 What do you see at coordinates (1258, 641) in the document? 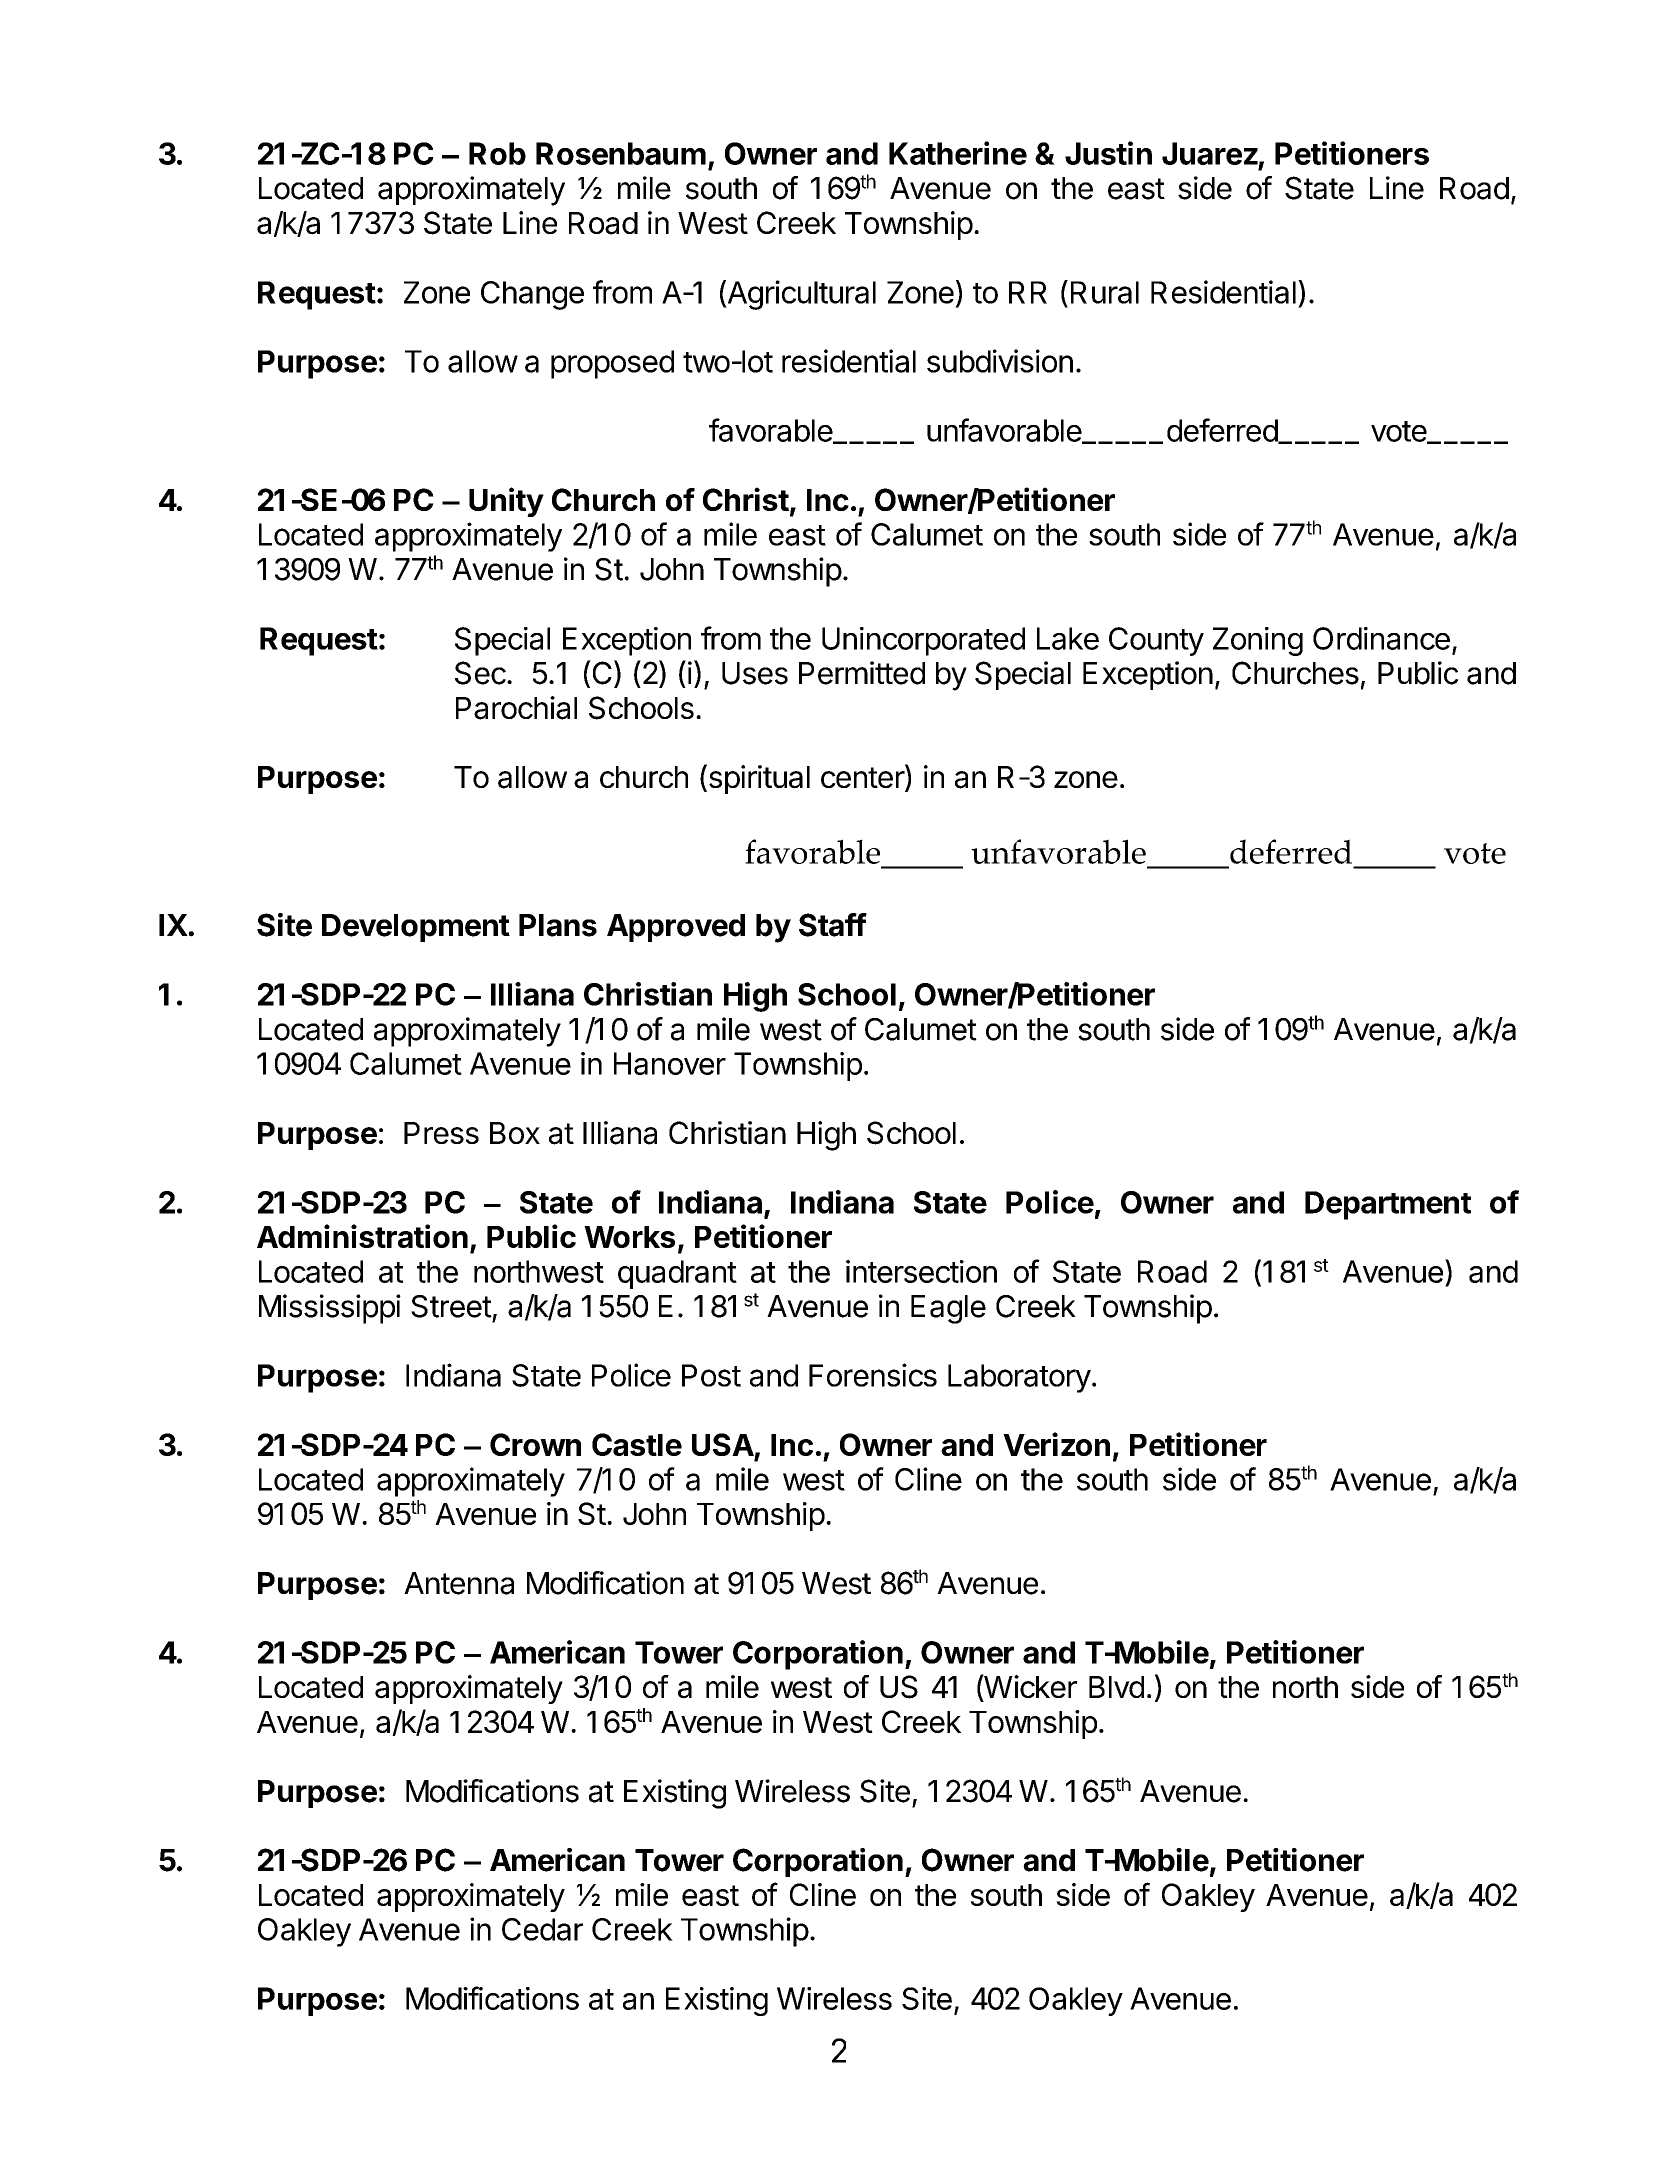
I see `Zoning` at bounding box center [1258, 641].
